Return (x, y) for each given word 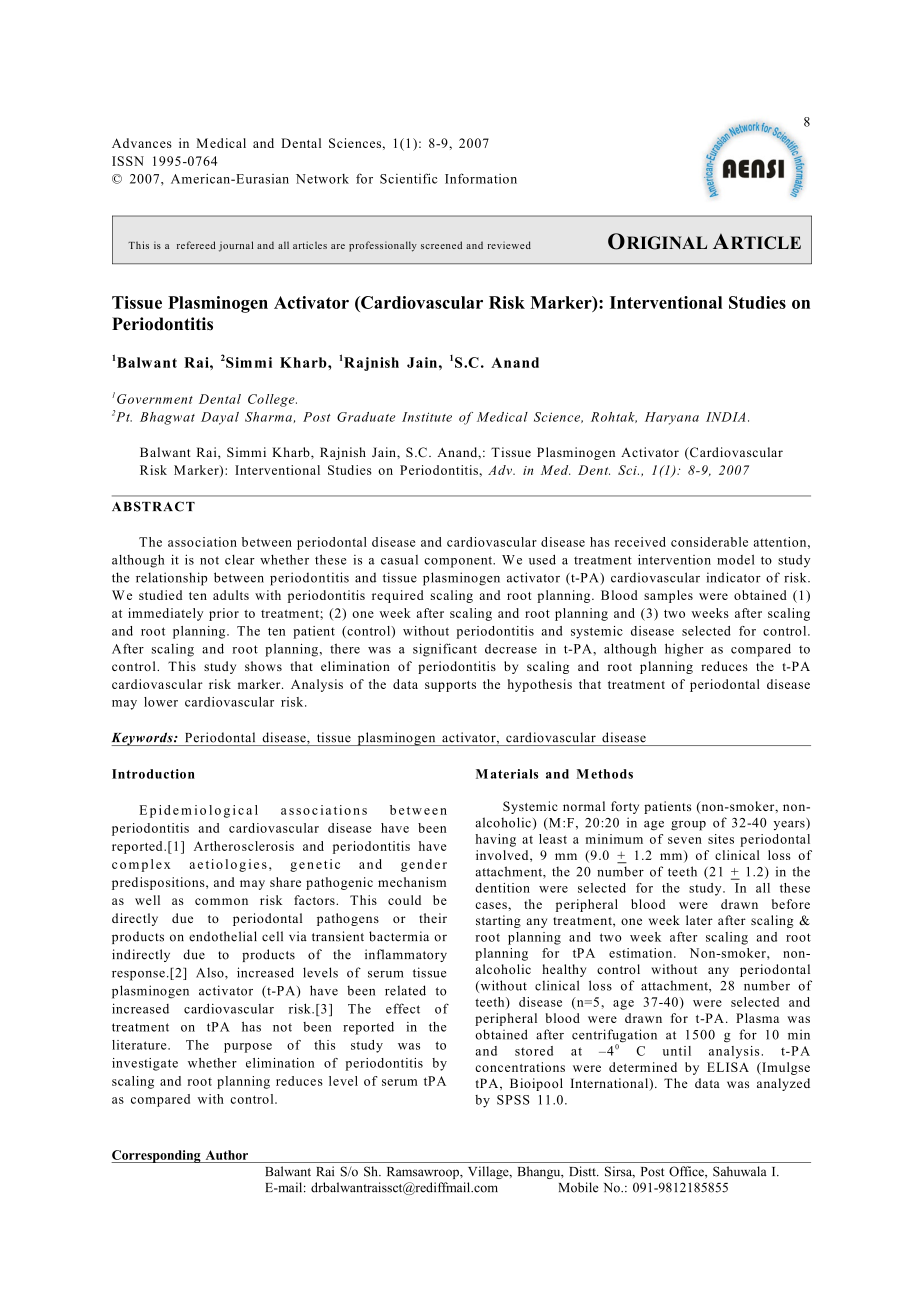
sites (721, 839)
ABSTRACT (153, 506)
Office (687, 1172)
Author (227, 1155)
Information (481, 178)
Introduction (153, 774)
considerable (709, 542)
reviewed (509, 245)
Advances (142, 143)
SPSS (513, 1100)
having (495, 840)
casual (399, 560)
